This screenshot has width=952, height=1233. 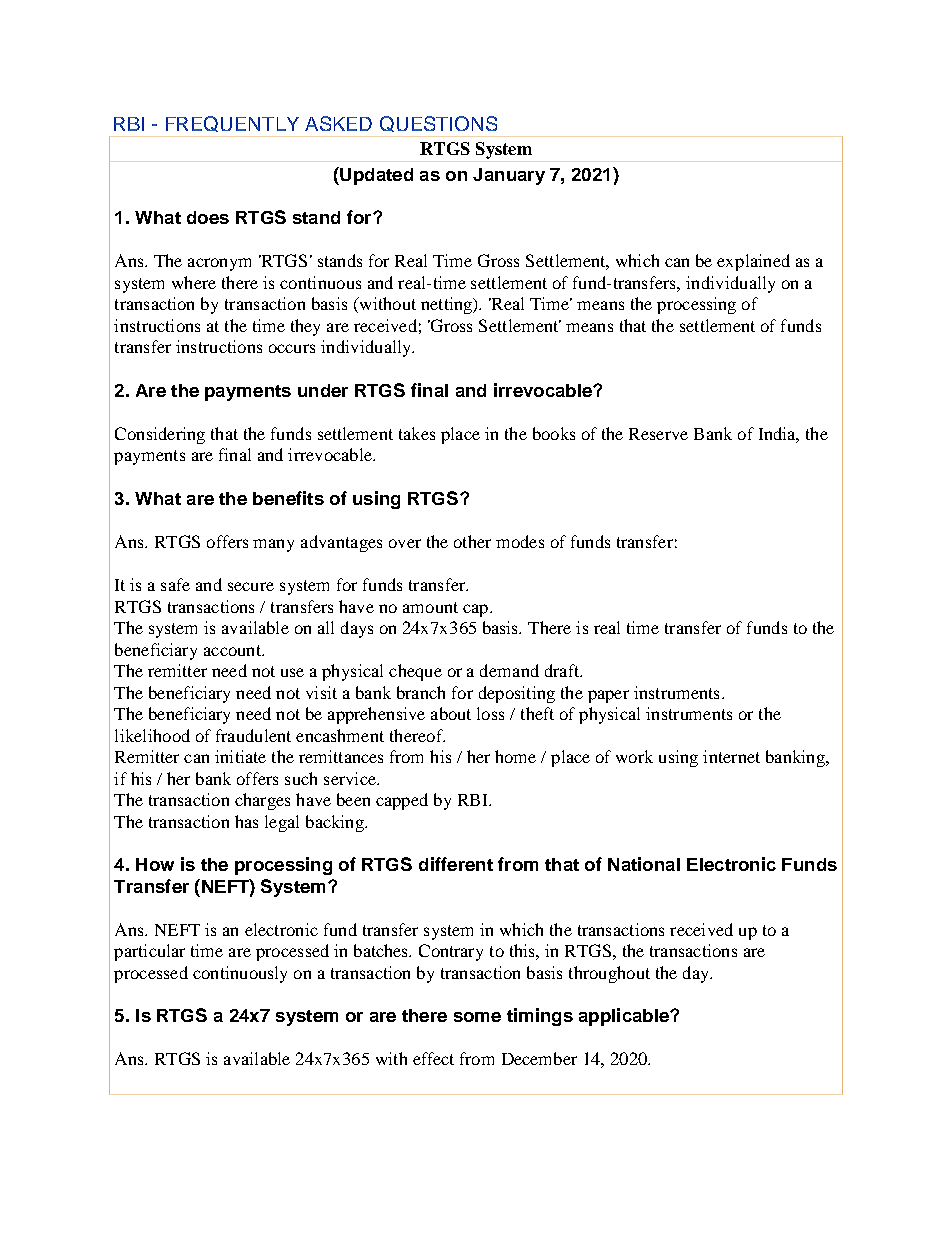 I want to click on particular, so click(x=149, y=952).
